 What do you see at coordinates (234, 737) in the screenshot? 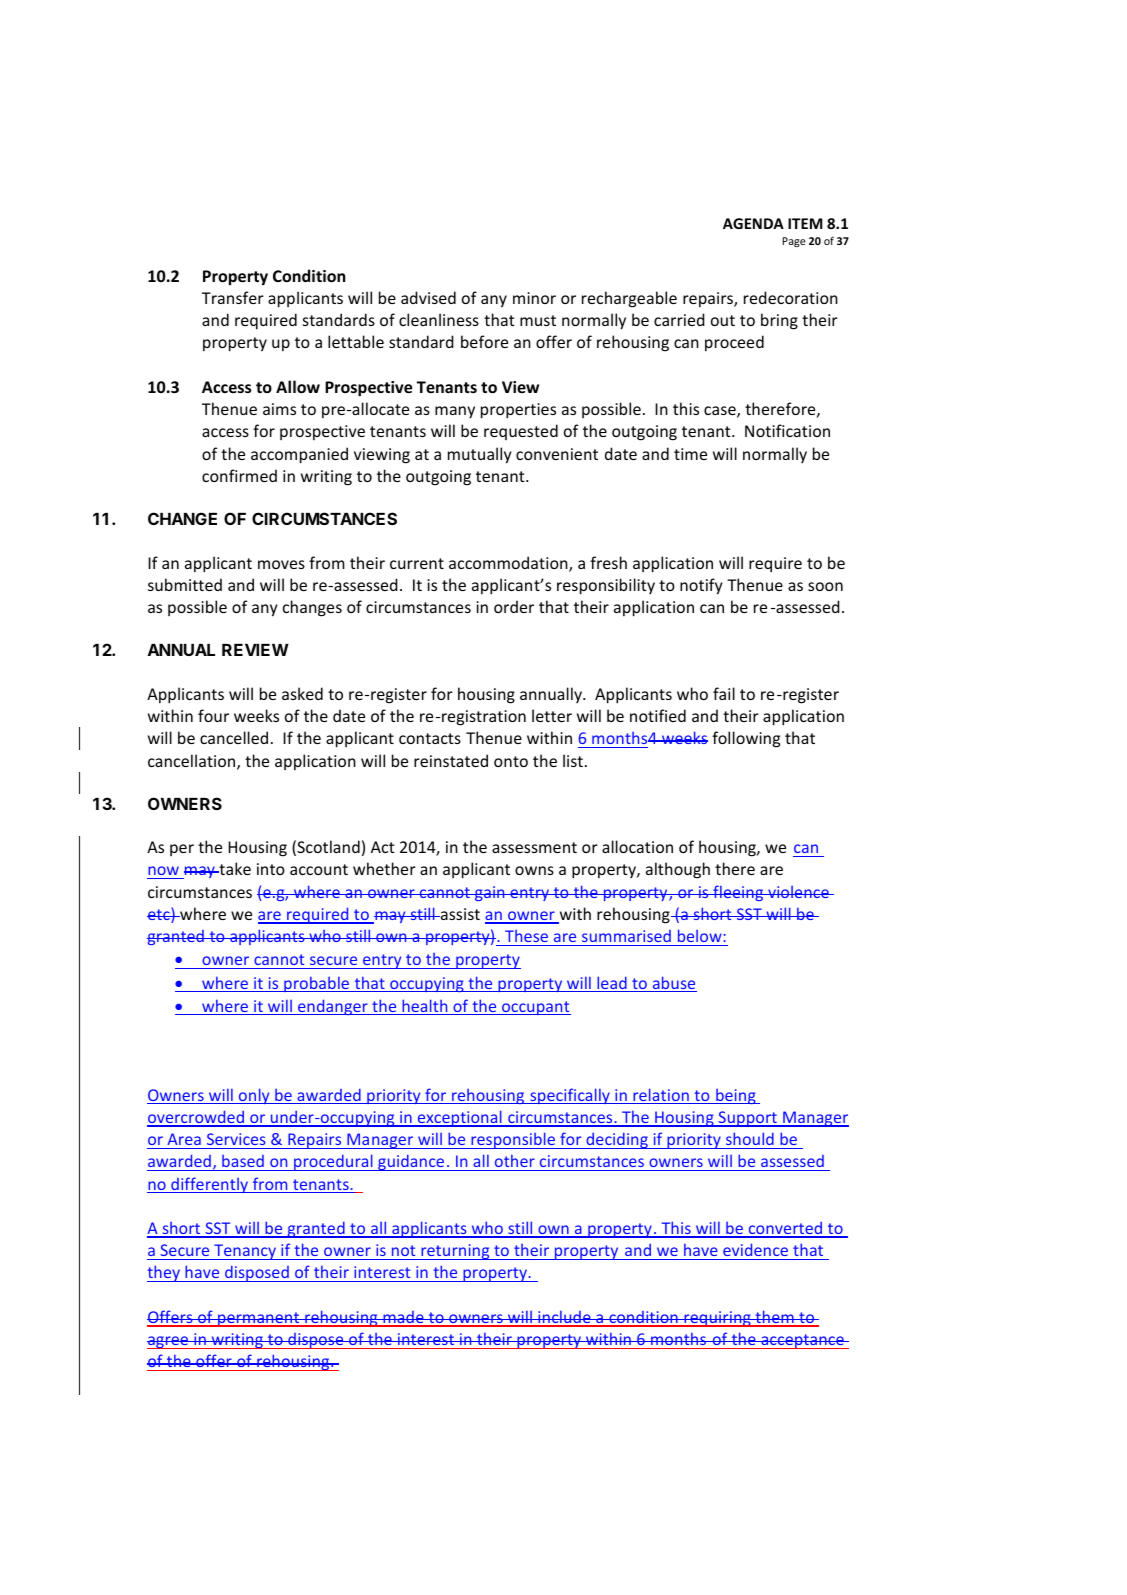
I see `cancelled` at bounding box center [234, 737].
